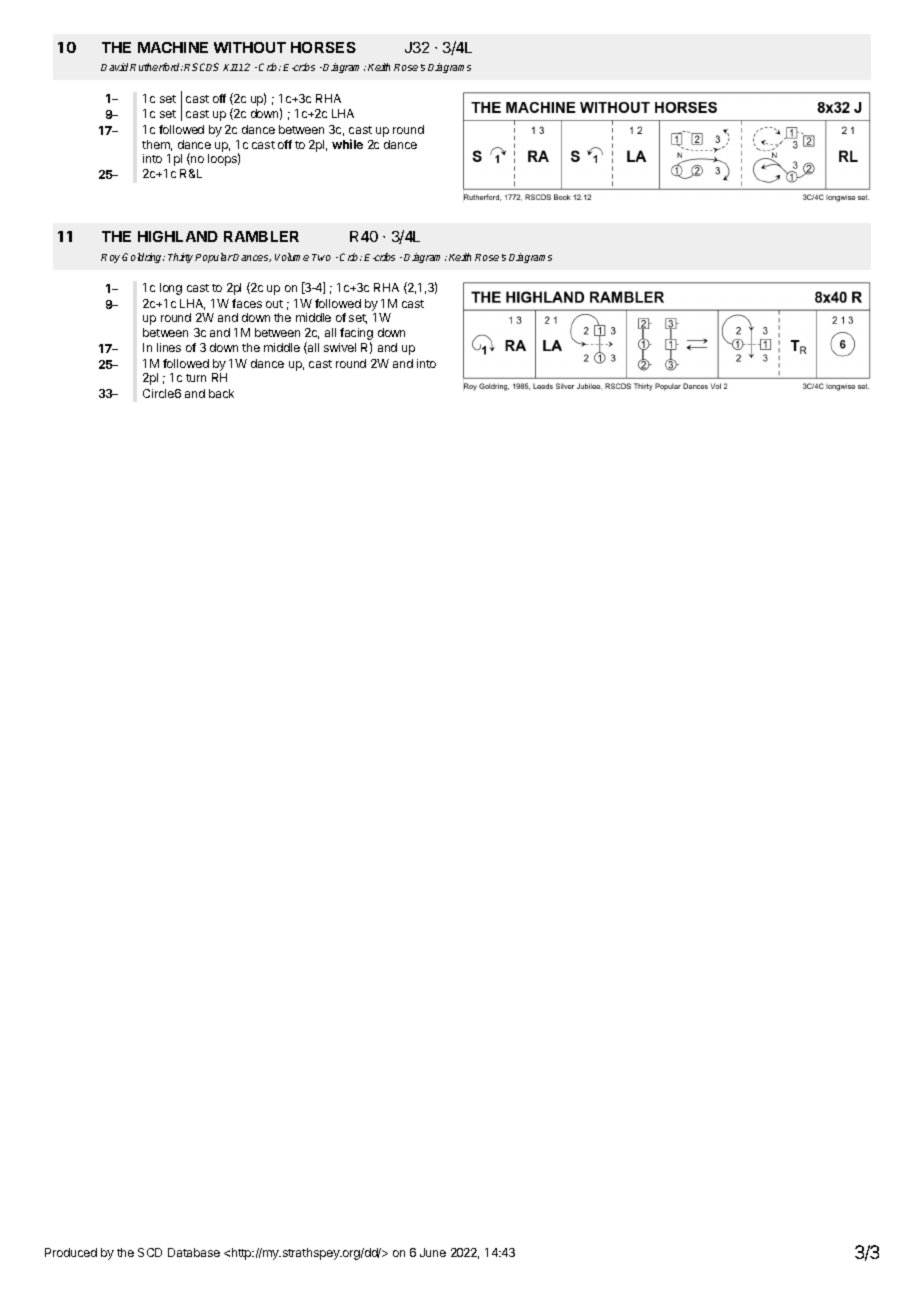  Describe the element at coordinates (171, 289) in the screenshot. I see `long` at that location.
